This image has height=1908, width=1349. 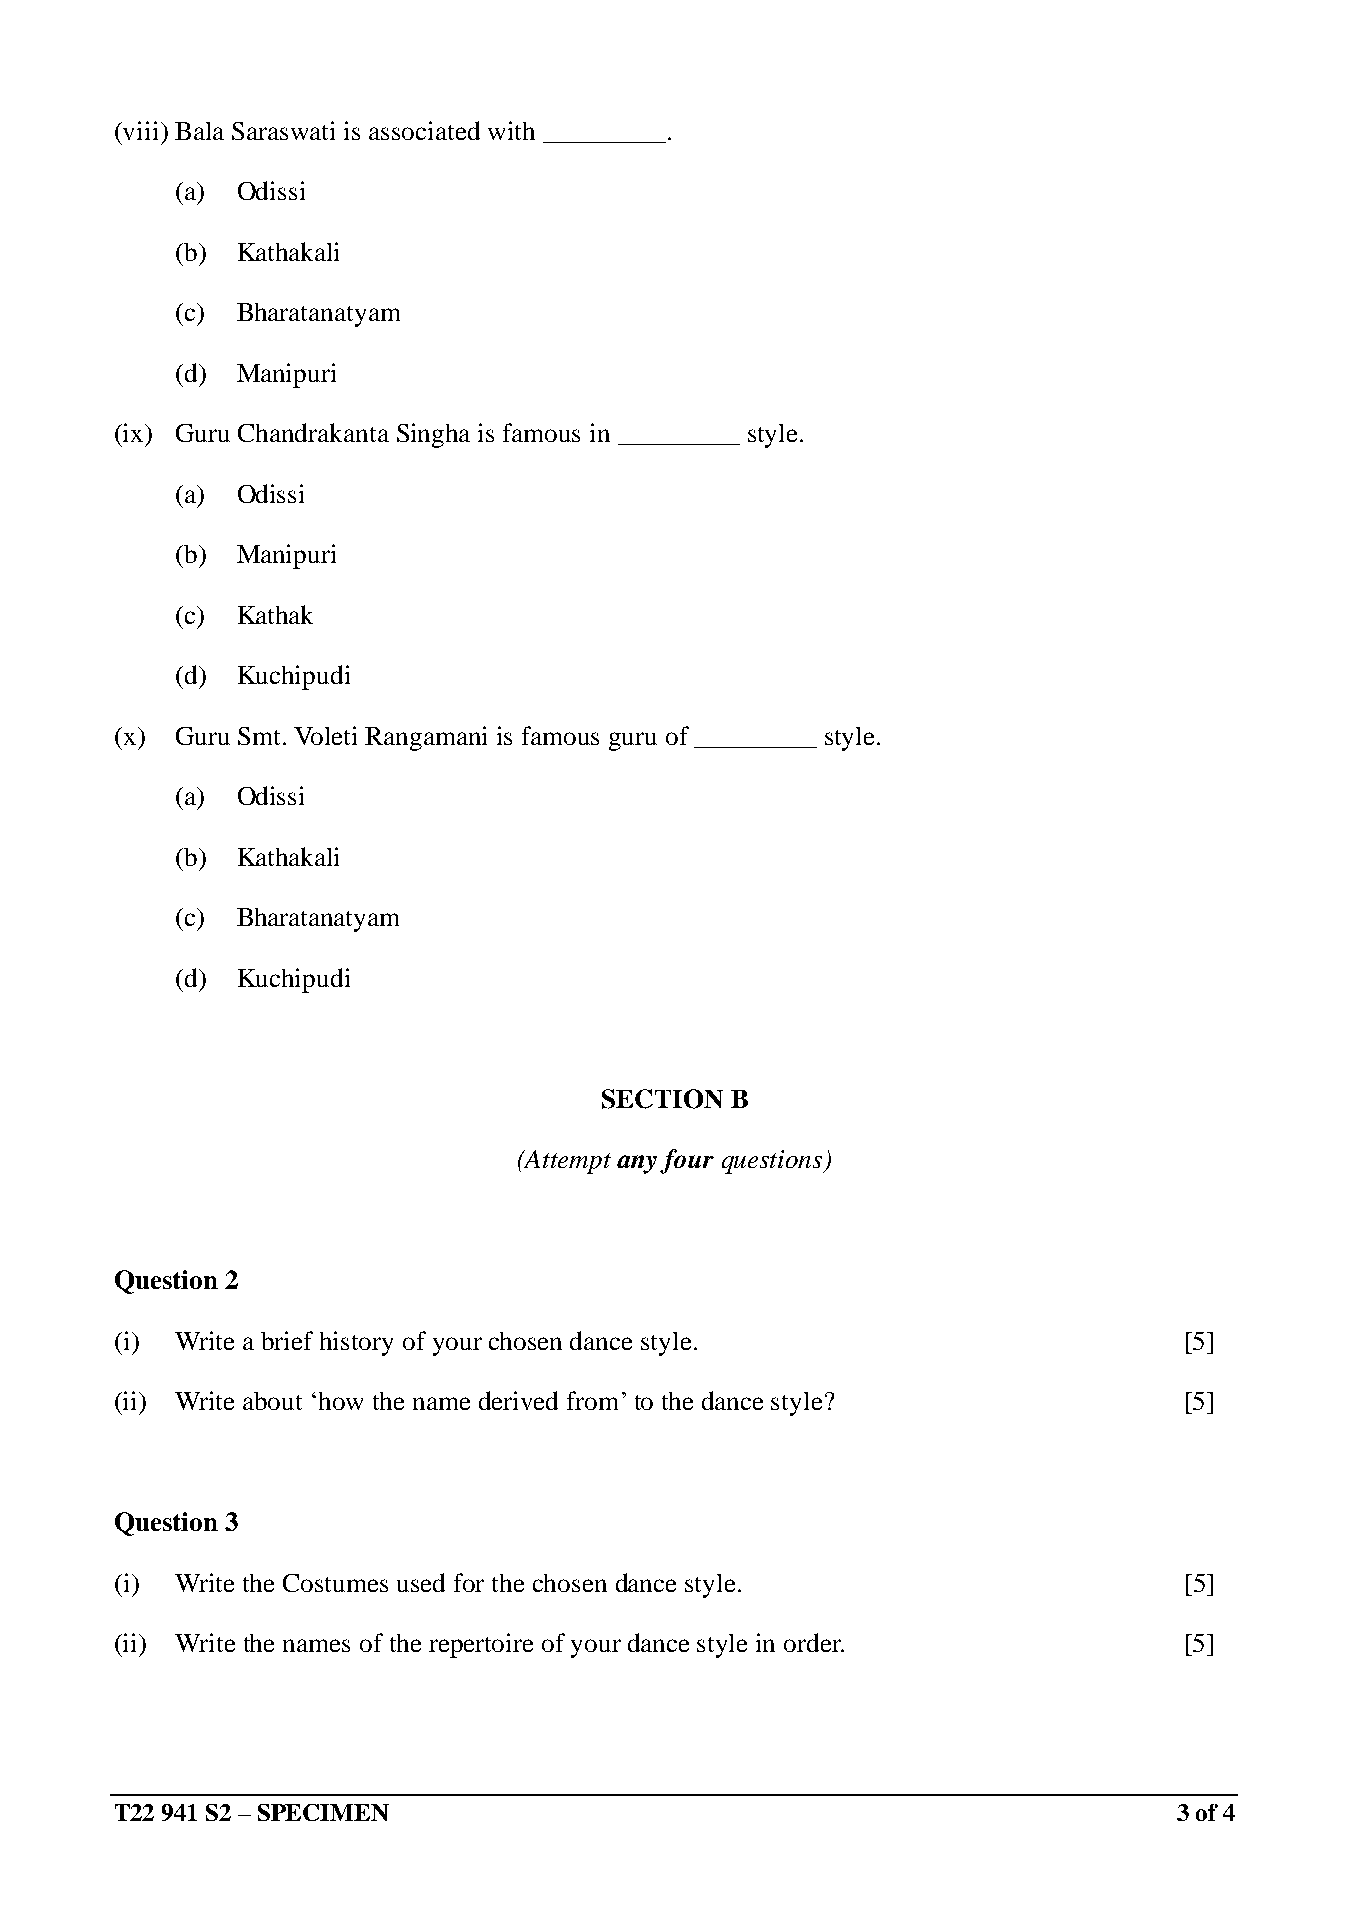 I want to click on associated, so click(x=424, y=130).
